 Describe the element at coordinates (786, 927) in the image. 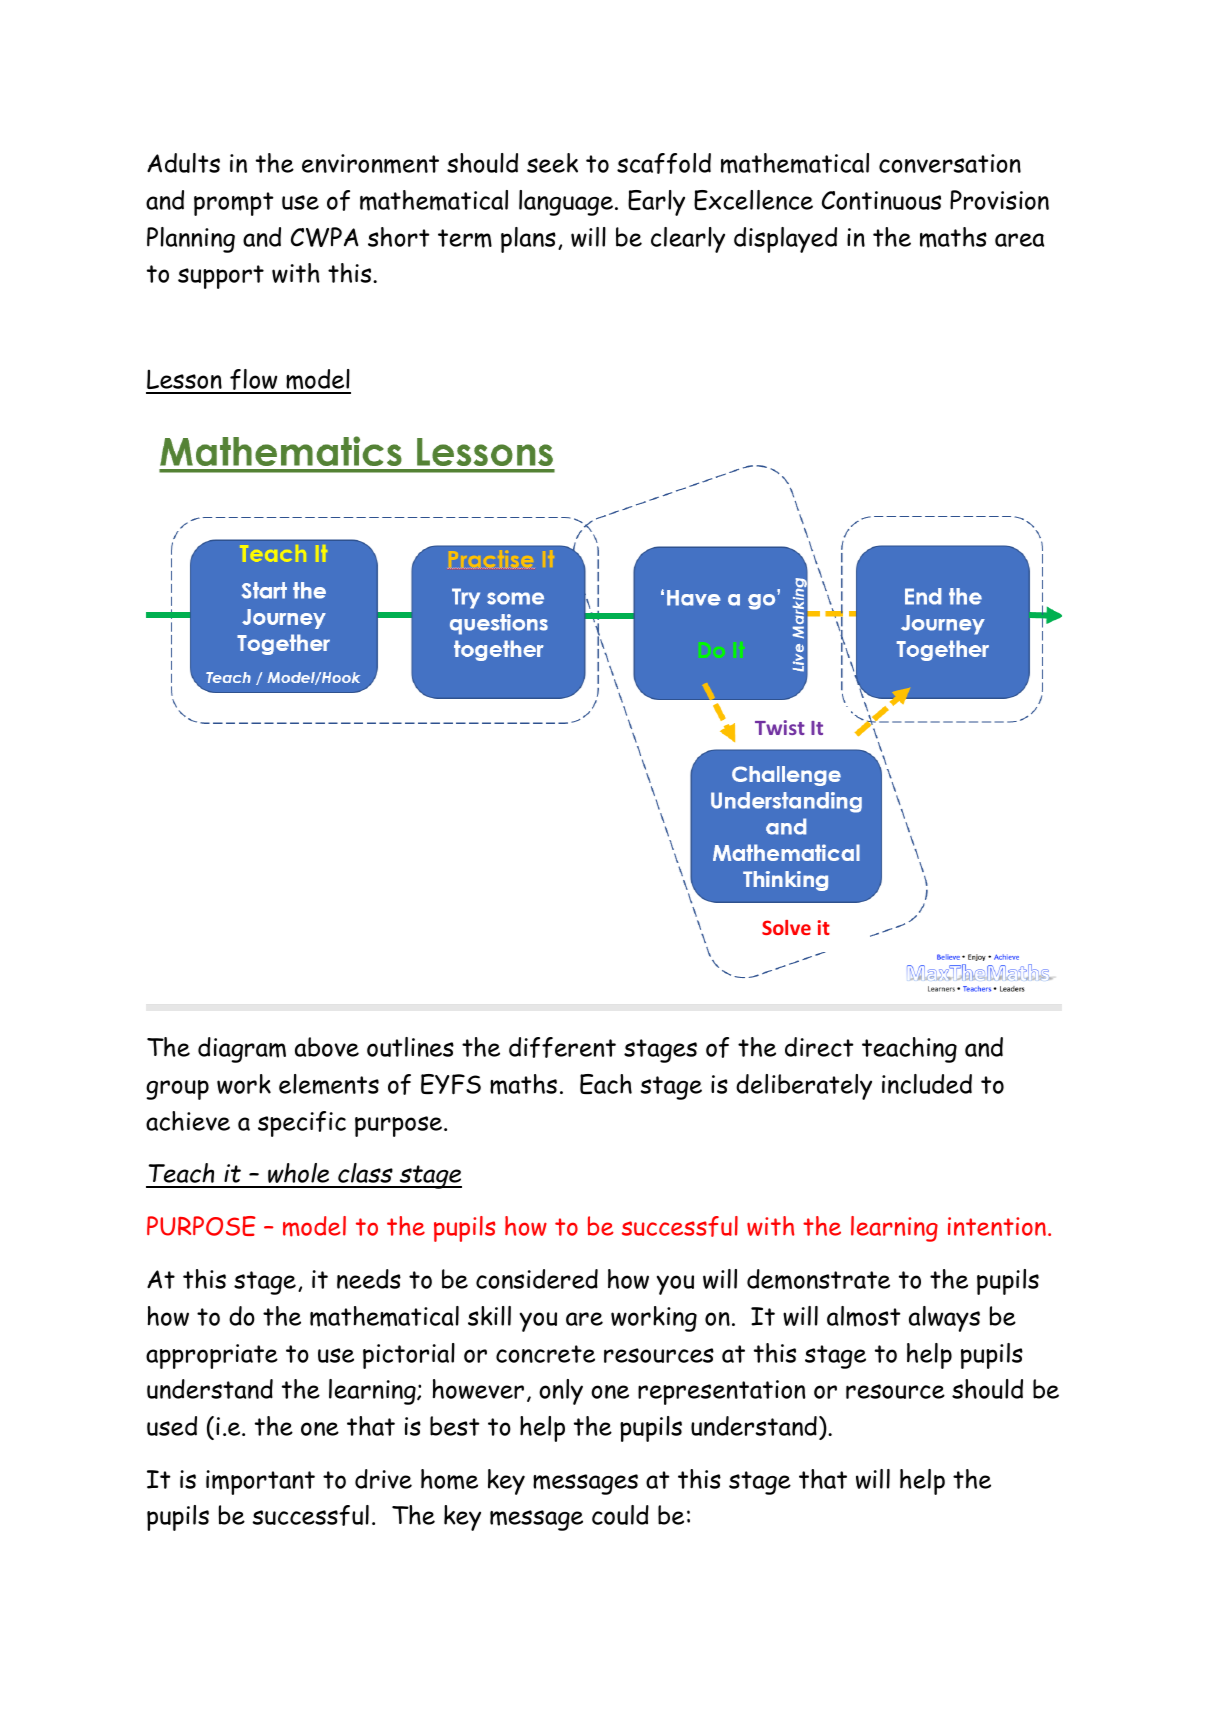

I see `Solve` at that location.
